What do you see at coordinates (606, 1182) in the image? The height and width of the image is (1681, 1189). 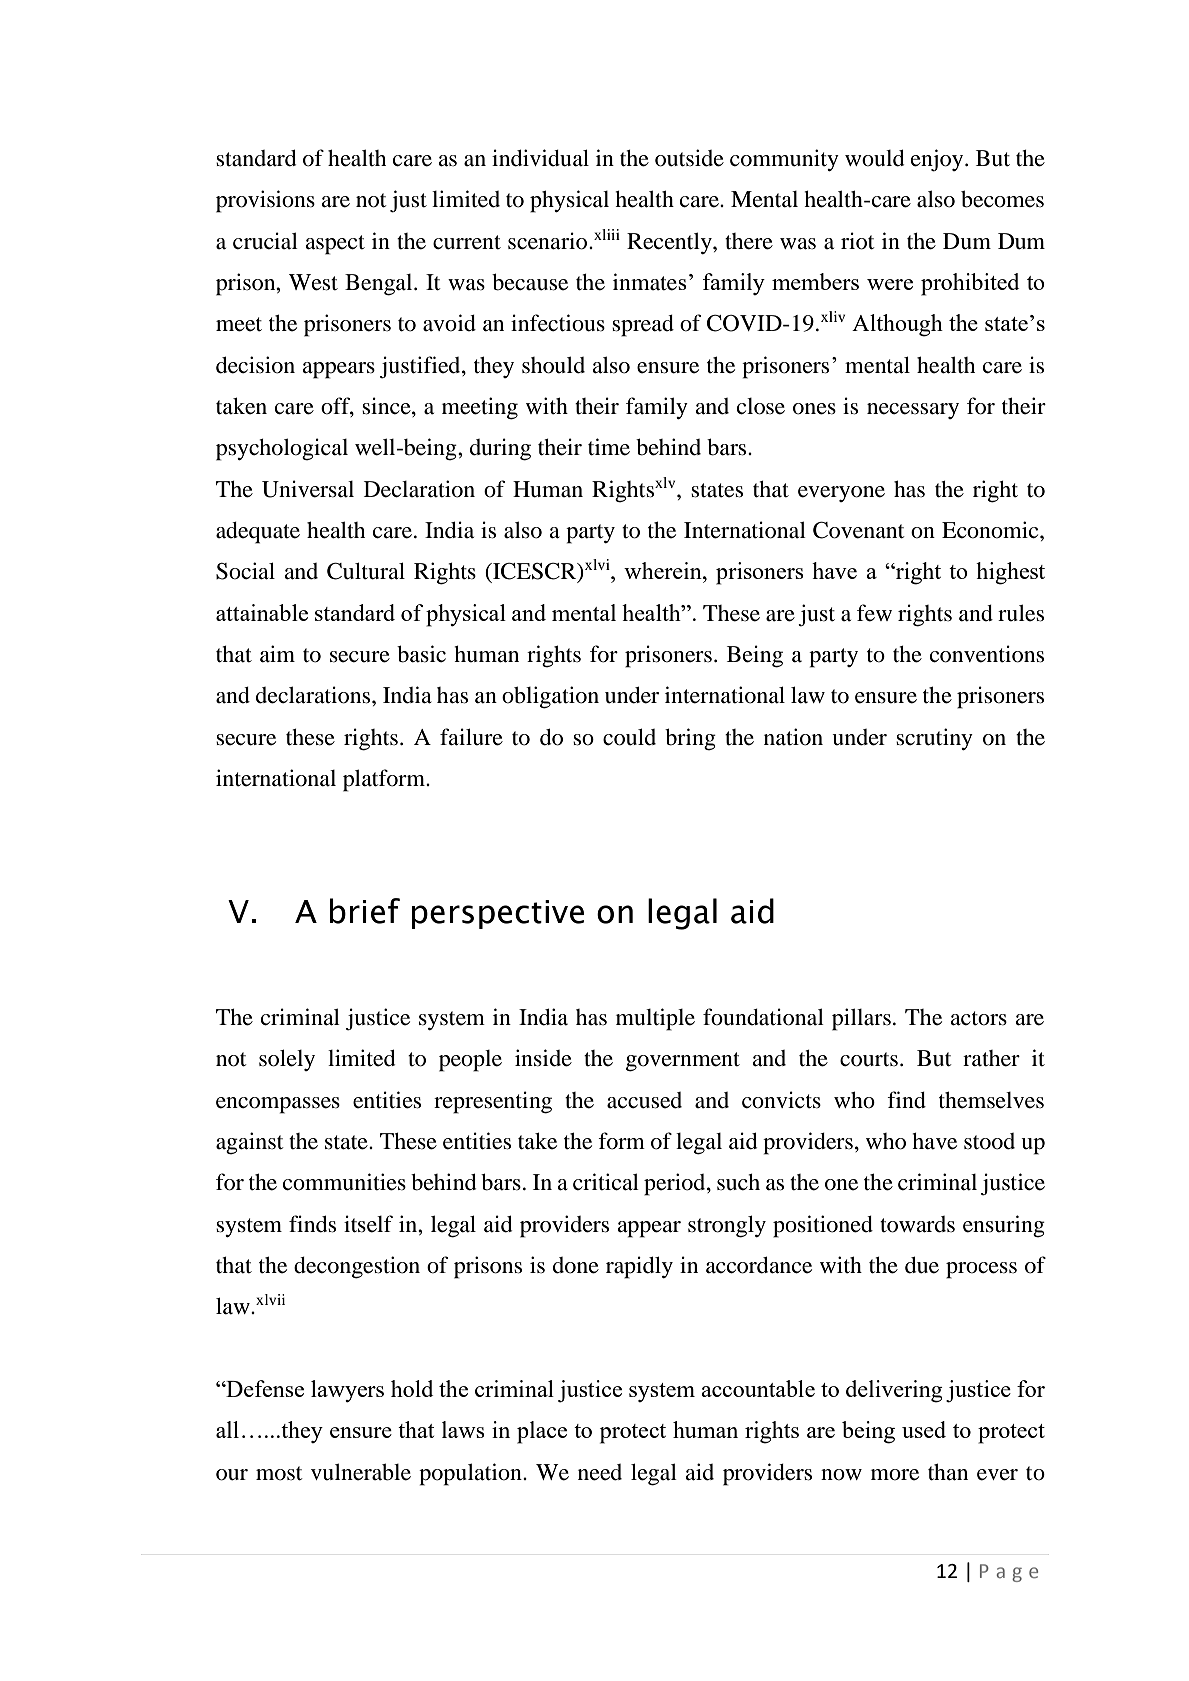 I see `critical` at bounding box center [606, 1182].
